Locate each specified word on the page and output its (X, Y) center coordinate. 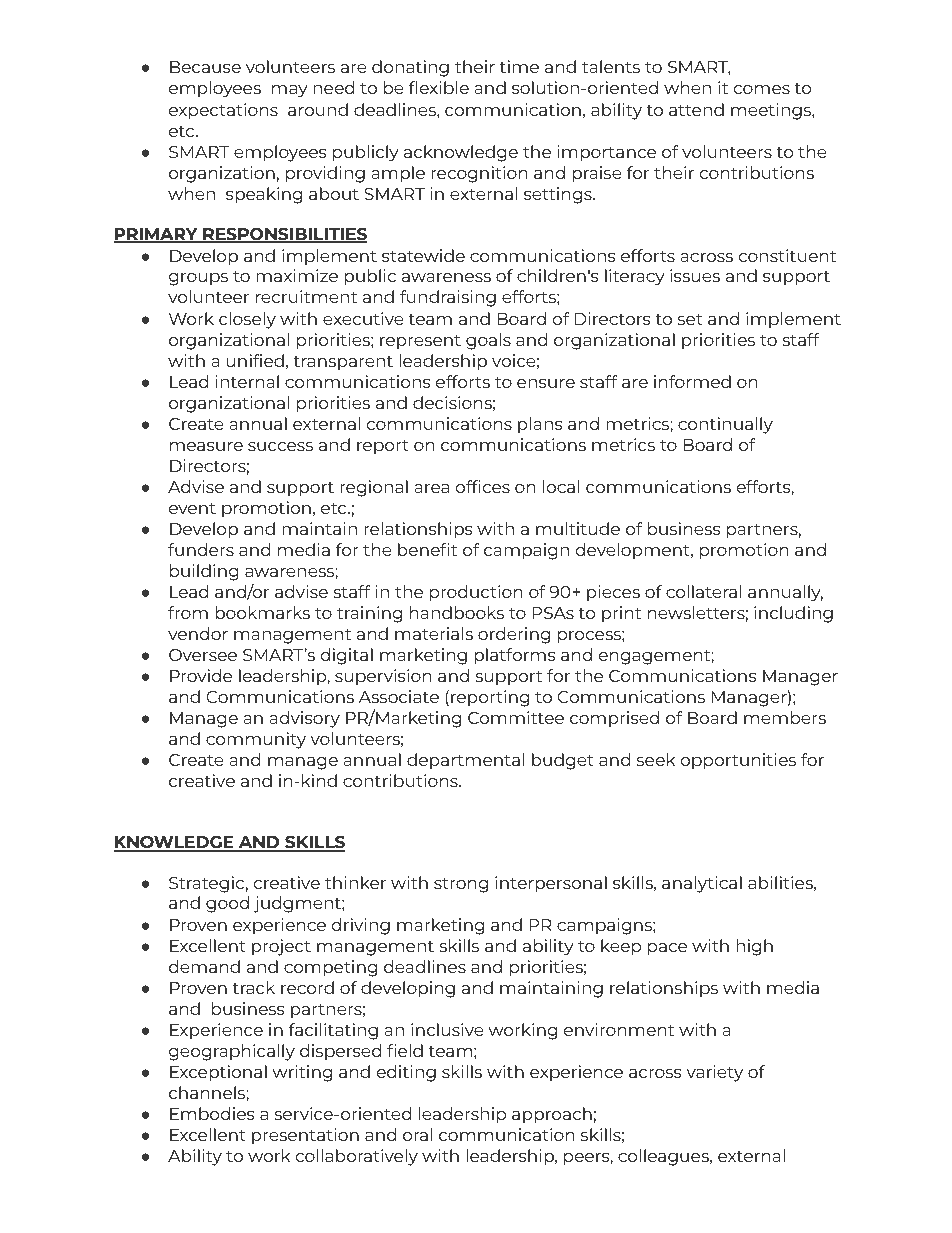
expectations (223, 111)
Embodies (212, 1113)
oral (417, 1134)
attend (696, 109)
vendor (198, 633)
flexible (438, 87)
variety (714, 1073)
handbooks (457, 612)
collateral (703, 591)
